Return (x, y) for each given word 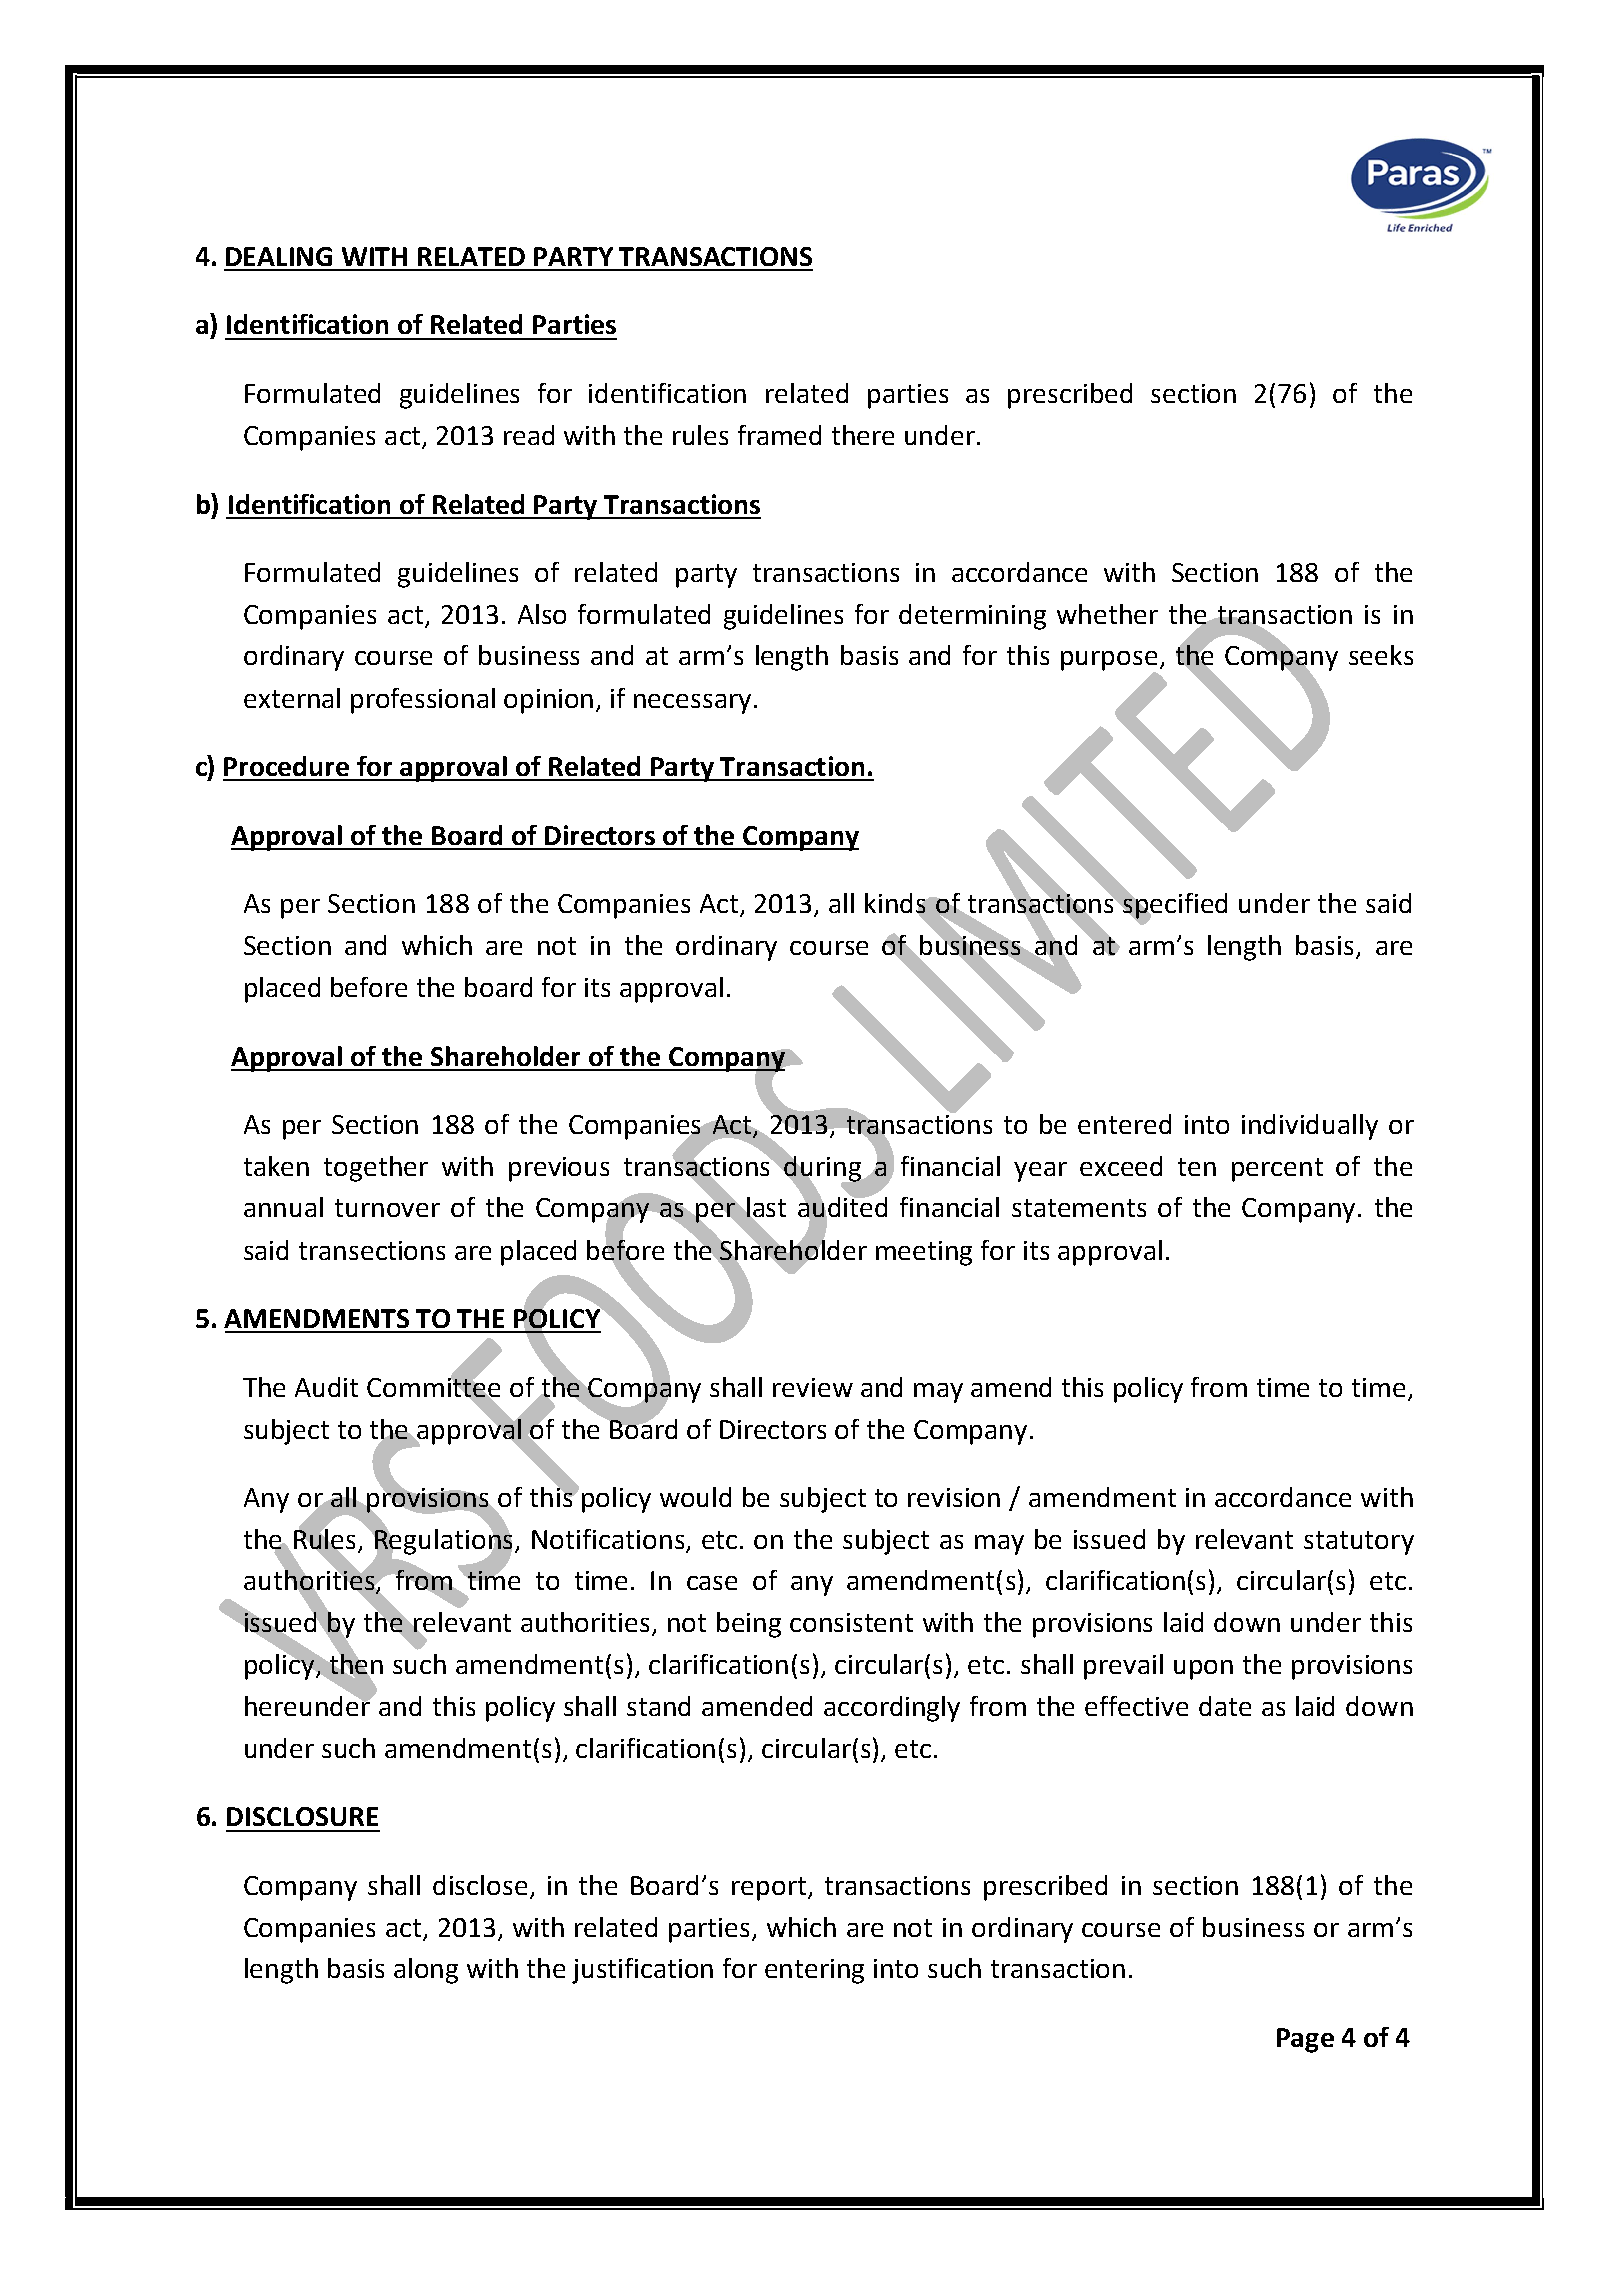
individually (1310, 1127)
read (529, 435)
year (1040, 1172)
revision (954, 1497)
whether (1107, 614)
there (863, 435)
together (376, 1169)
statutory (1359, 1543)
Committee (433, 1387)
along (426, 1971)
